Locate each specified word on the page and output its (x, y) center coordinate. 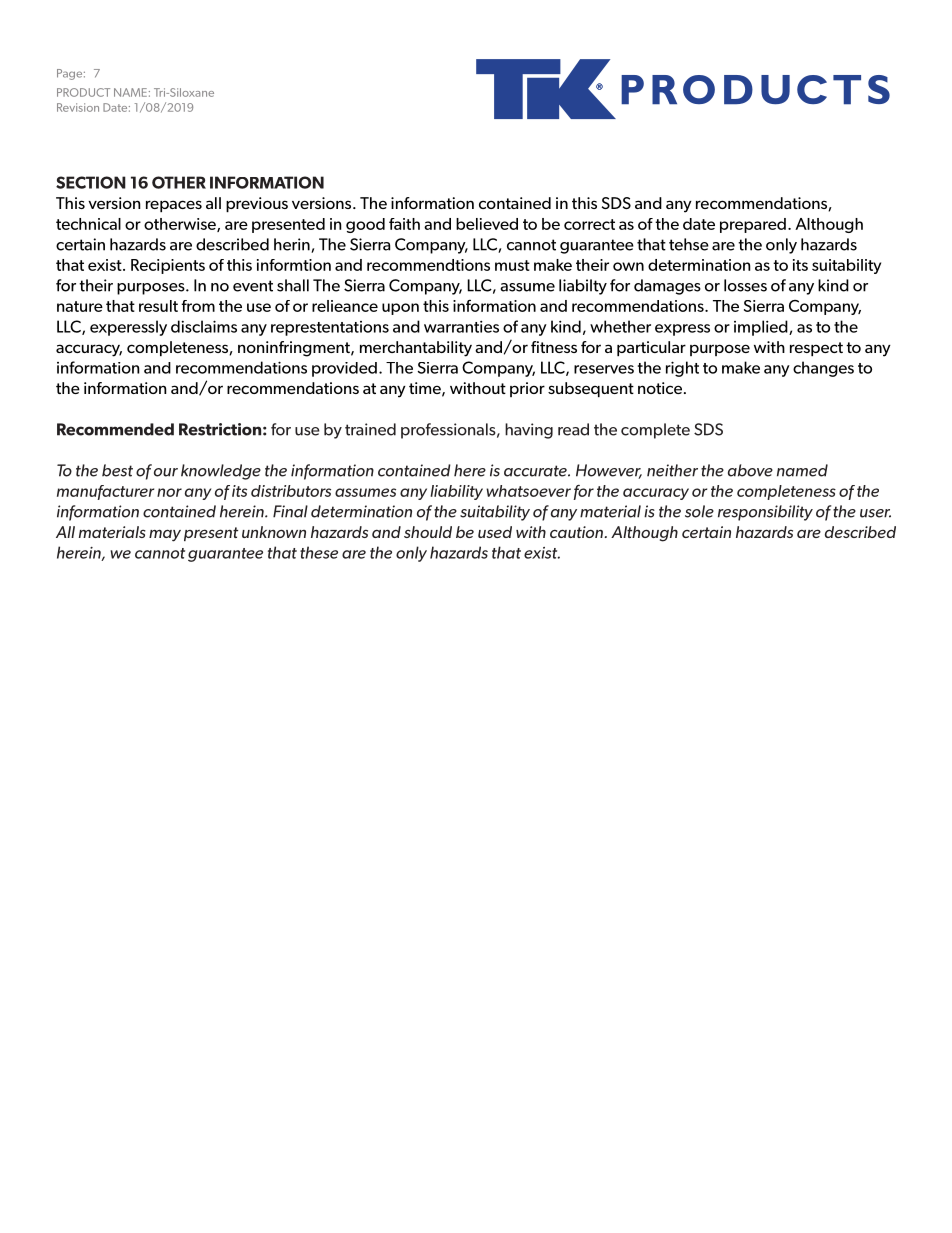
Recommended (115, 429)
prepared (753, 225)
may (165, 535)
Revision (78, 107)
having (529, 431)
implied (762, 328)
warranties (461, 326)
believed (487, 224)
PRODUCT (83, 92)
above (750, 470)
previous (257, 204)
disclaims (204, 326)
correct (589, 224)
